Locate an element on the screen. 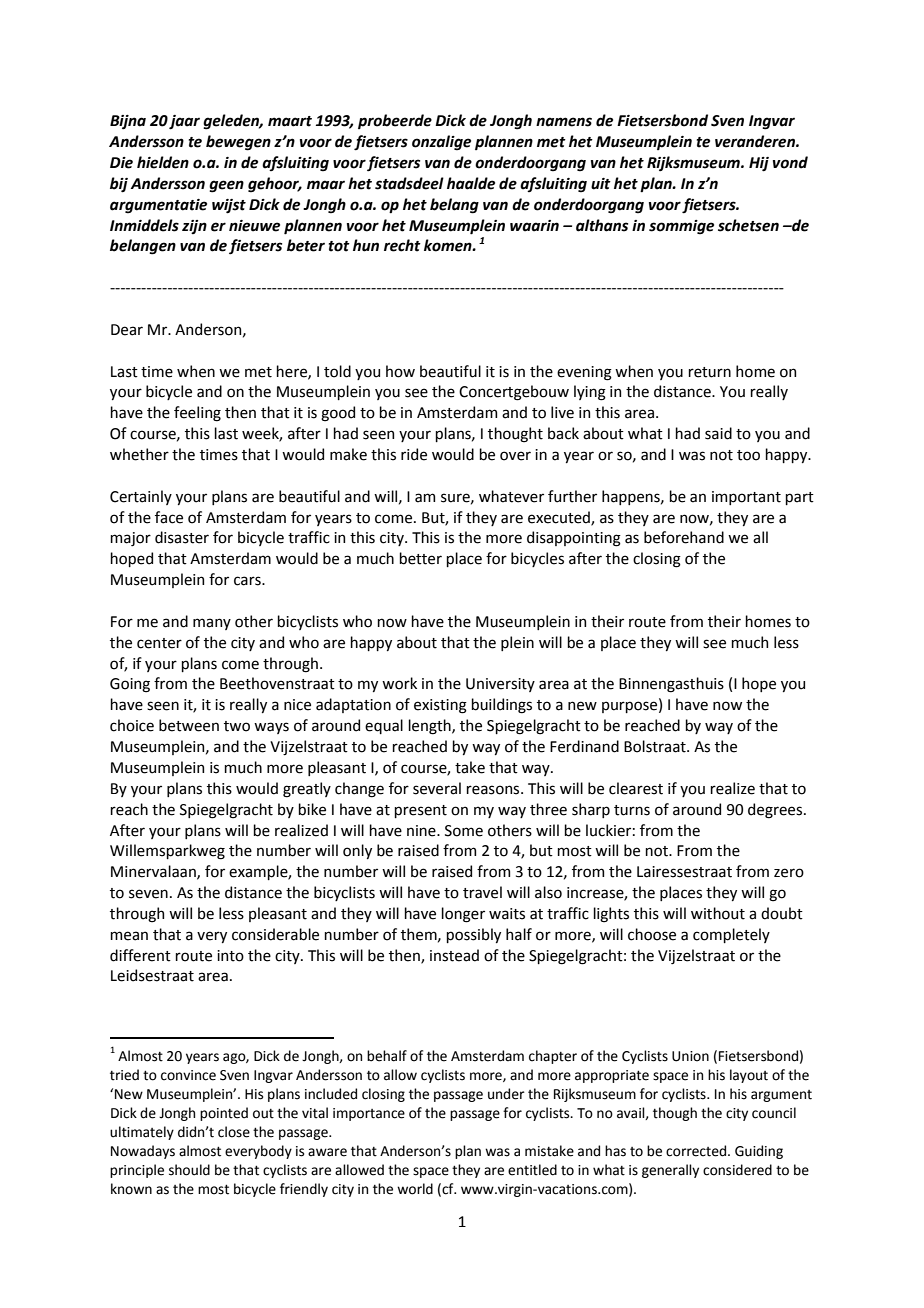  bewegen is located at coordinates (238, 143).
